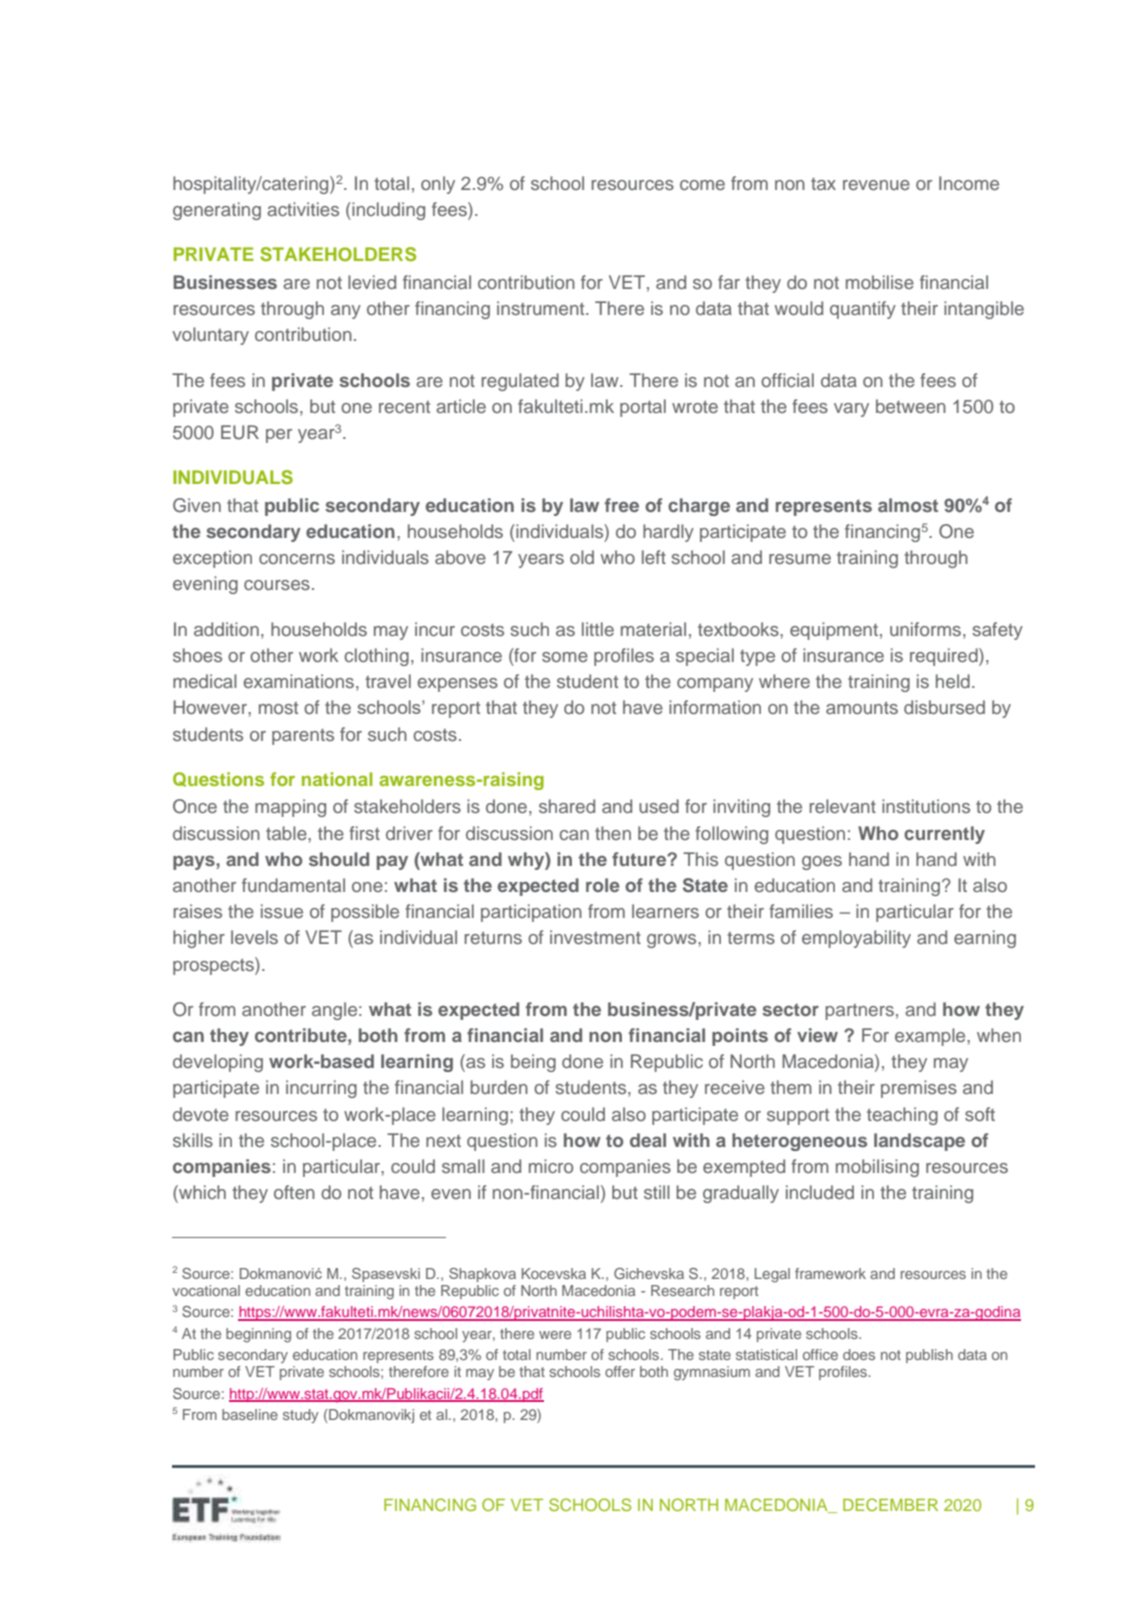  I want to click on mobilise, so click(880, 282).
